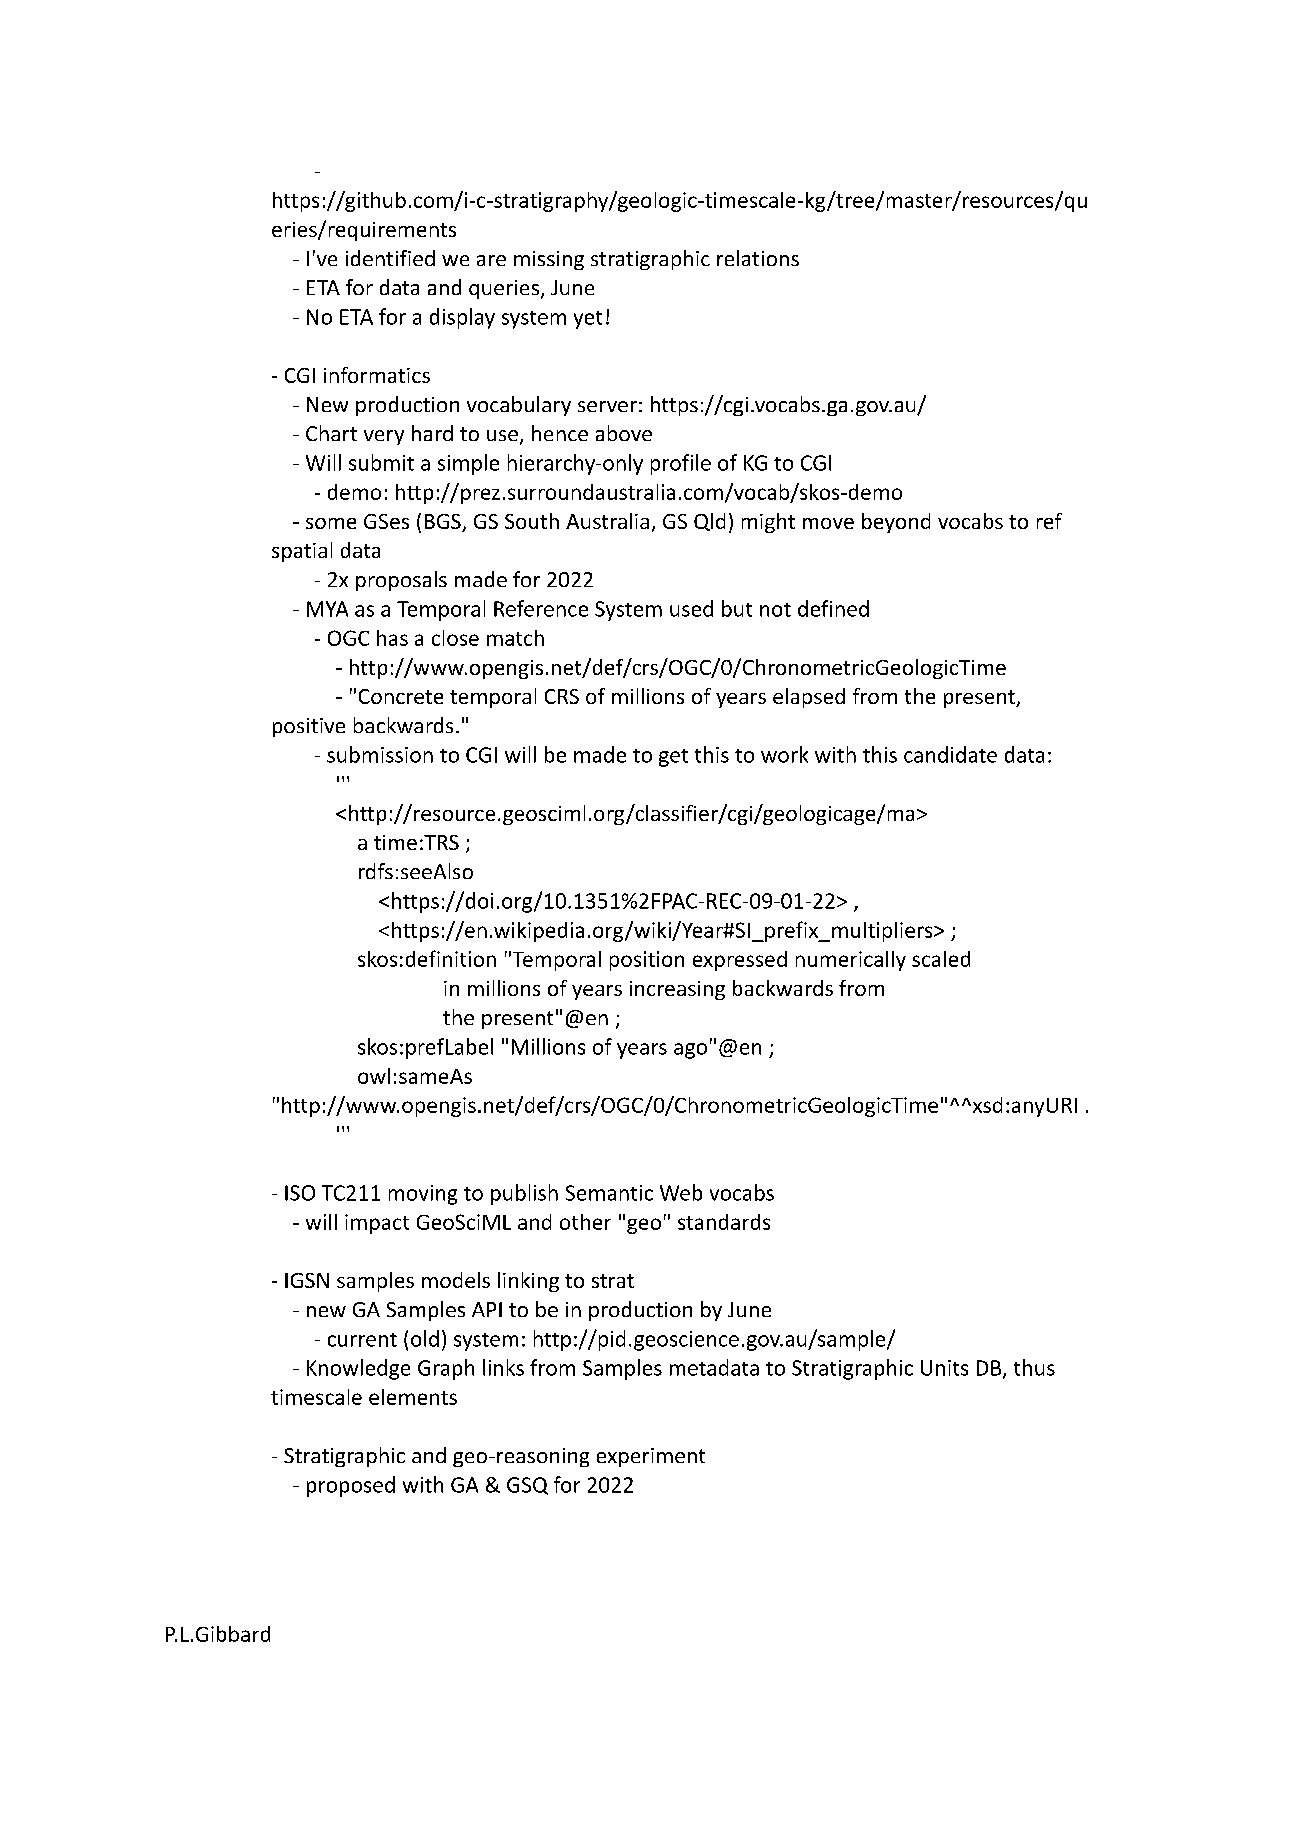  What do you see at coordinates (724, 1222) in the screenshot?
I see `standards` at bounding box center [724, 1222].
